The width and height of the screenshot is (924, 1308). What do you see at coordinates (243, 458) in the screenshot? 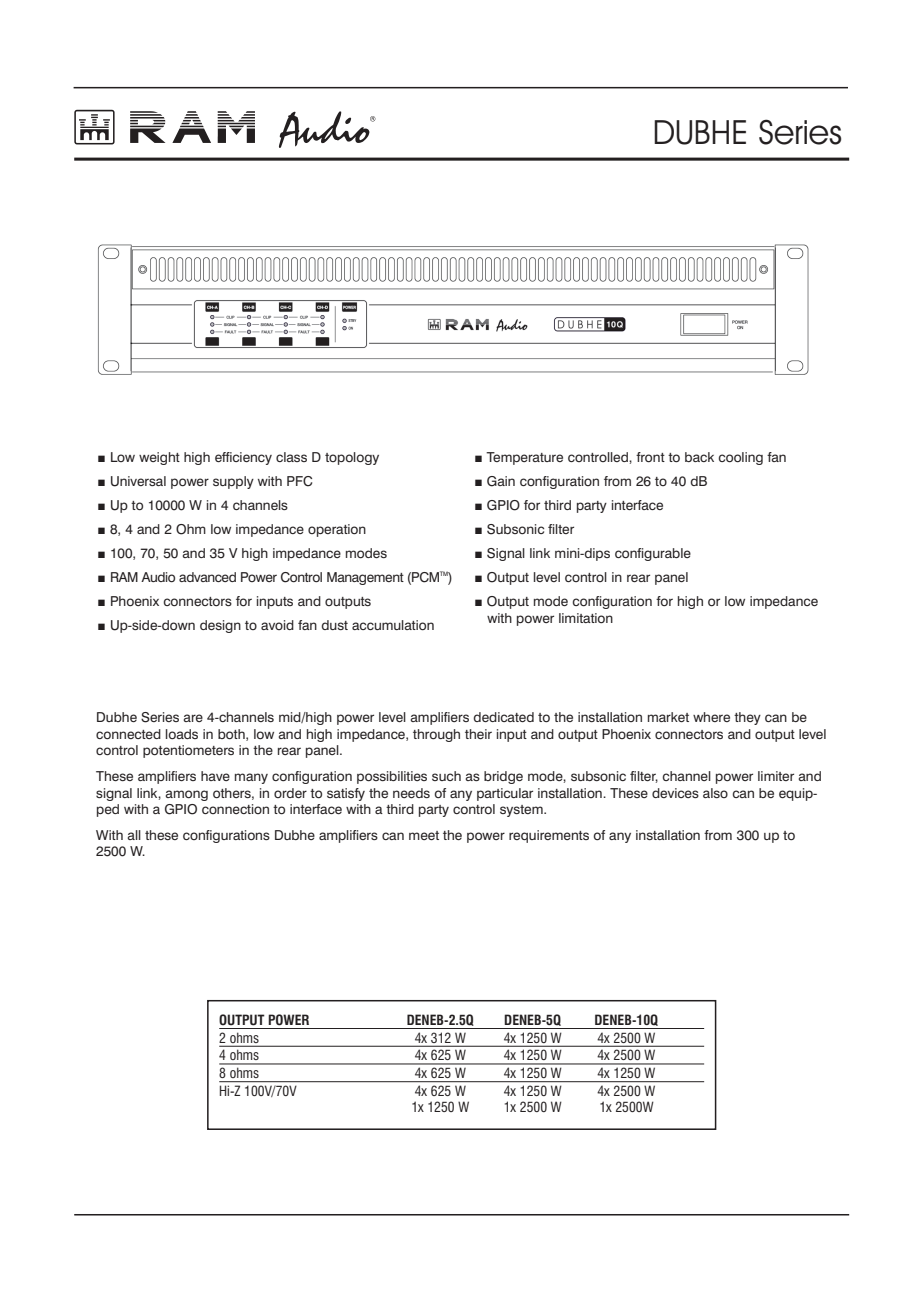
I see `efficiency` at bounding box center [243, 458].
